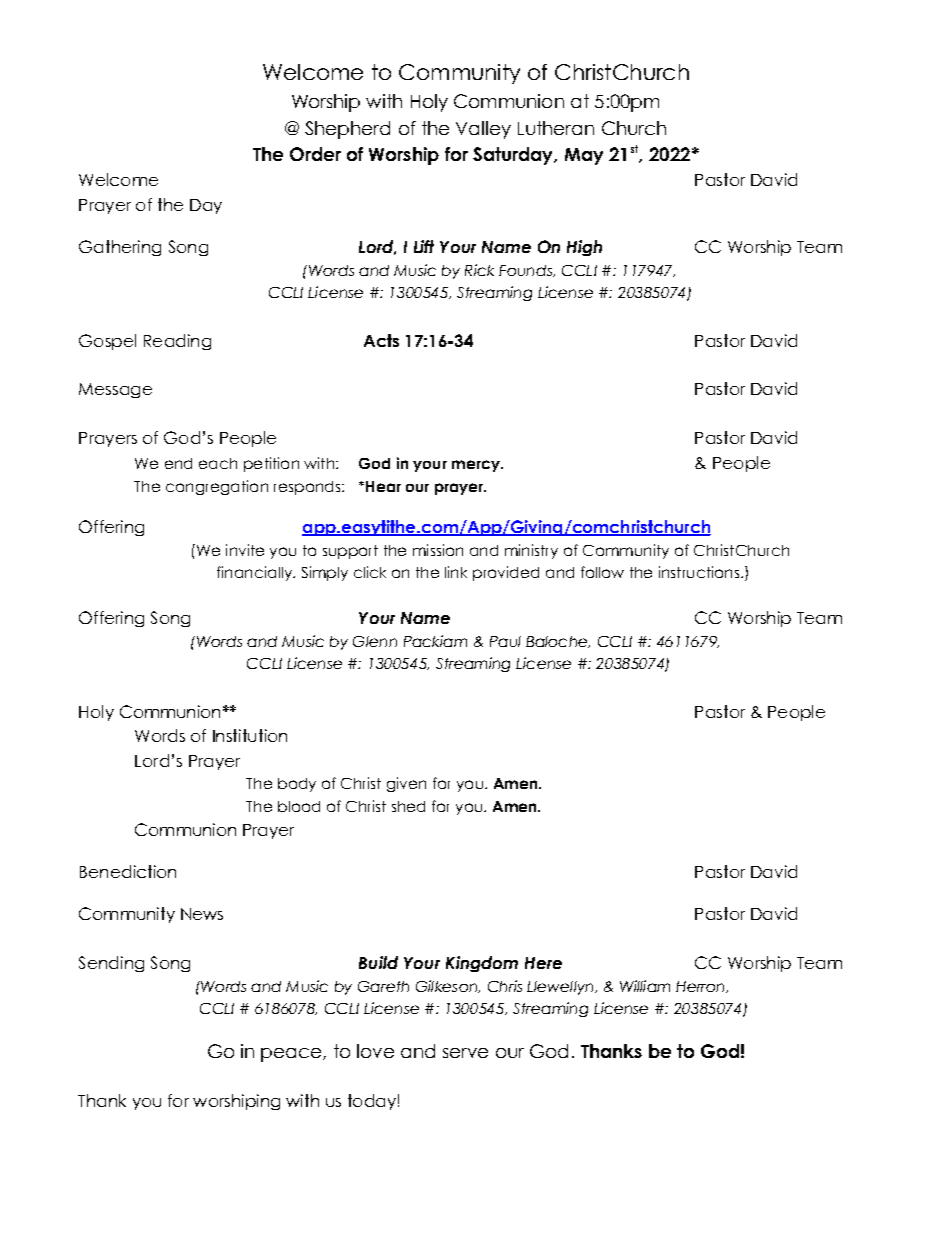 Image resolution: width=952 pixels, height=1233 pixels. Describe the element at coordinates (645, 986) in the page. I see `William` at that location.
